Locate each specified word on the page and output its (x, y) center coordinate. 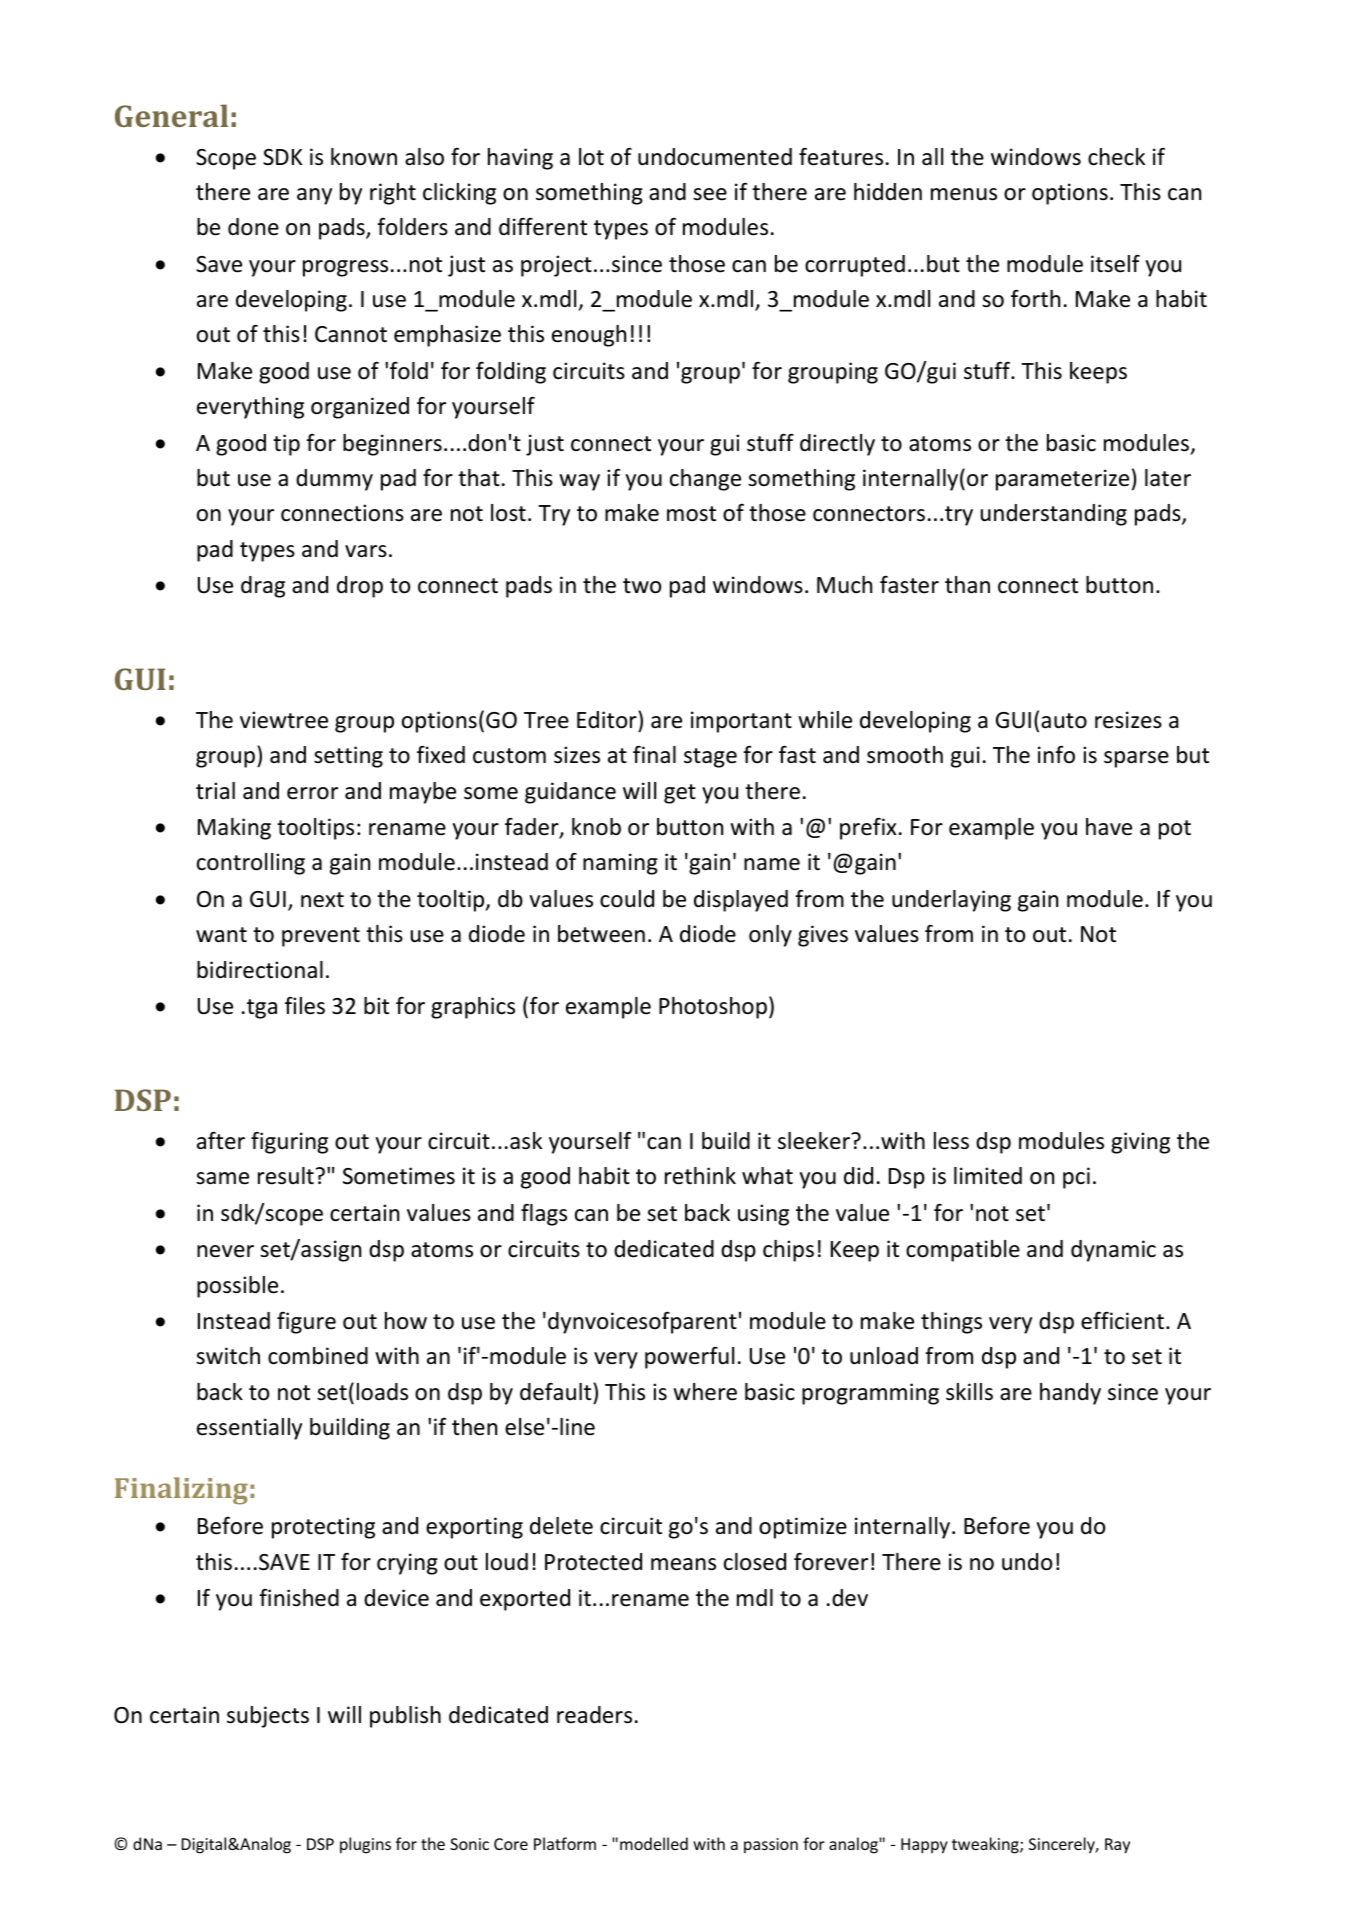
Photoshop (713, 1008)
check (1116, 157)
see (710, 194)
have (1109, 827)
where (705, 1392)
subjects (268, 1717)
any (314, 196)
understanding (1054, 515)
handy (1070, 1394)
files (305, 1005)
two (642, 586)
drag (263, 587)
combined (318, 1356)
